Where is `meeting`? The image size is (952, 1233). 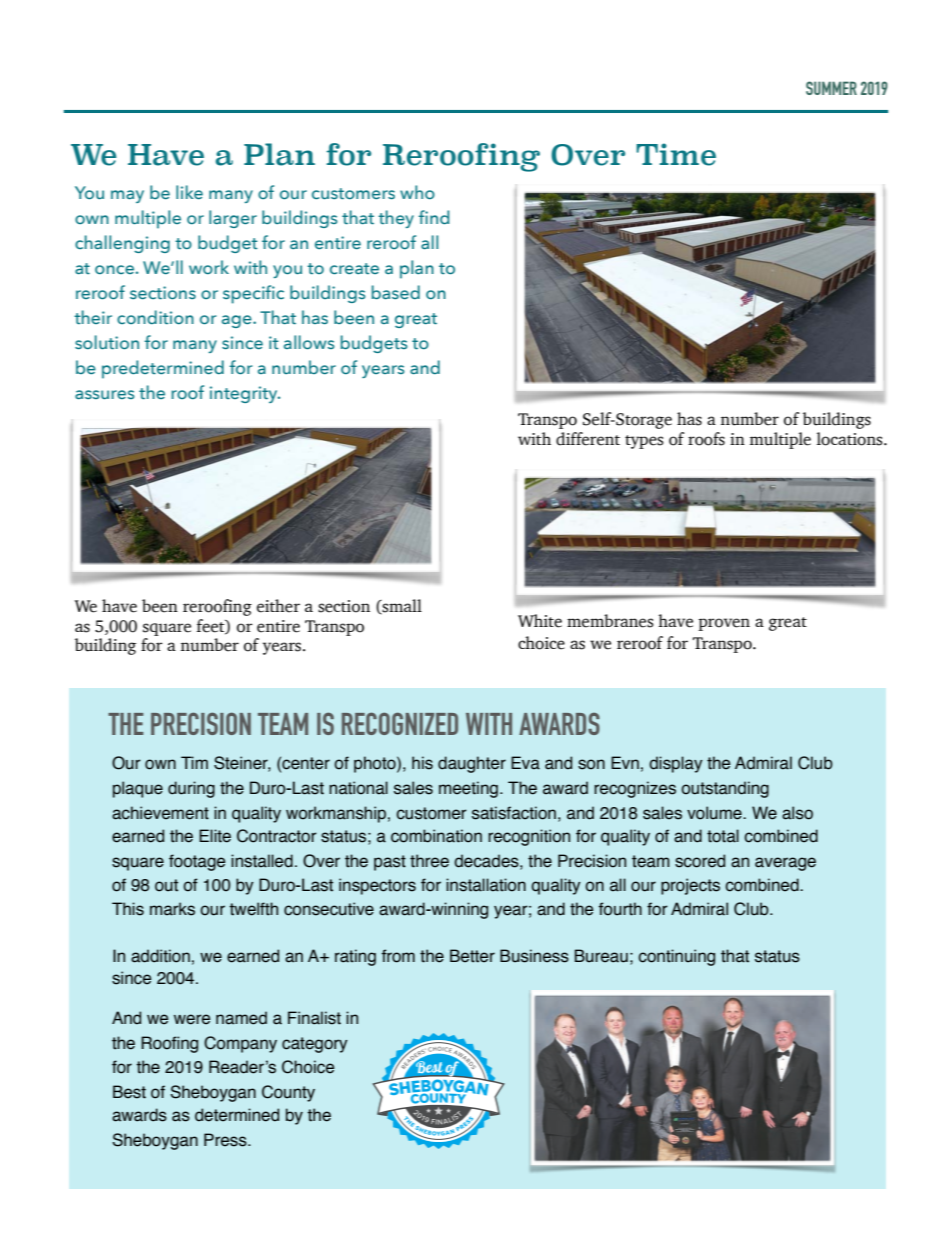
meeting is located at coordinates (468, 789).
